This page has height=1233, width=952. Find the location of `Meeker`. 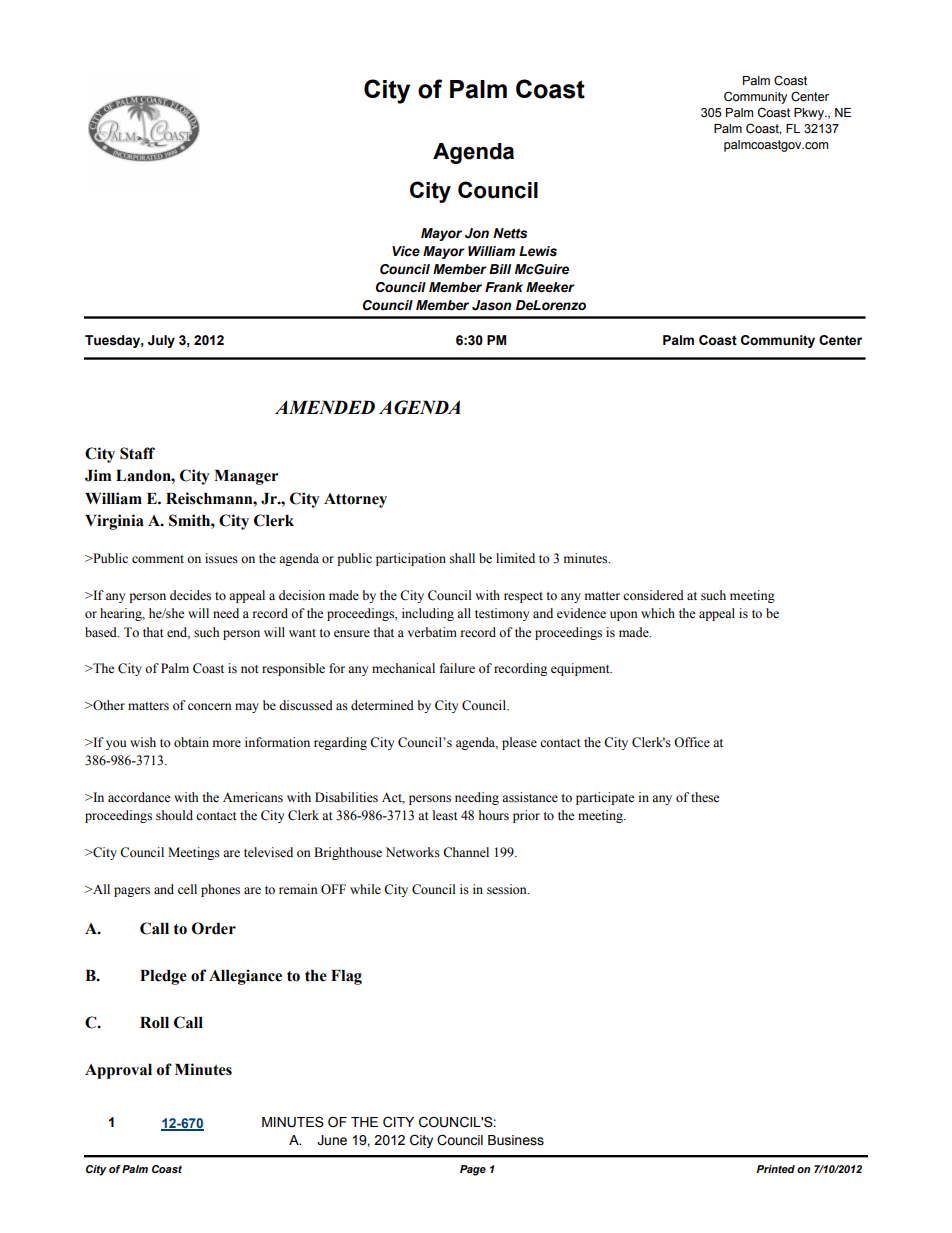

Meeker is located at coordinates (550, 287).
